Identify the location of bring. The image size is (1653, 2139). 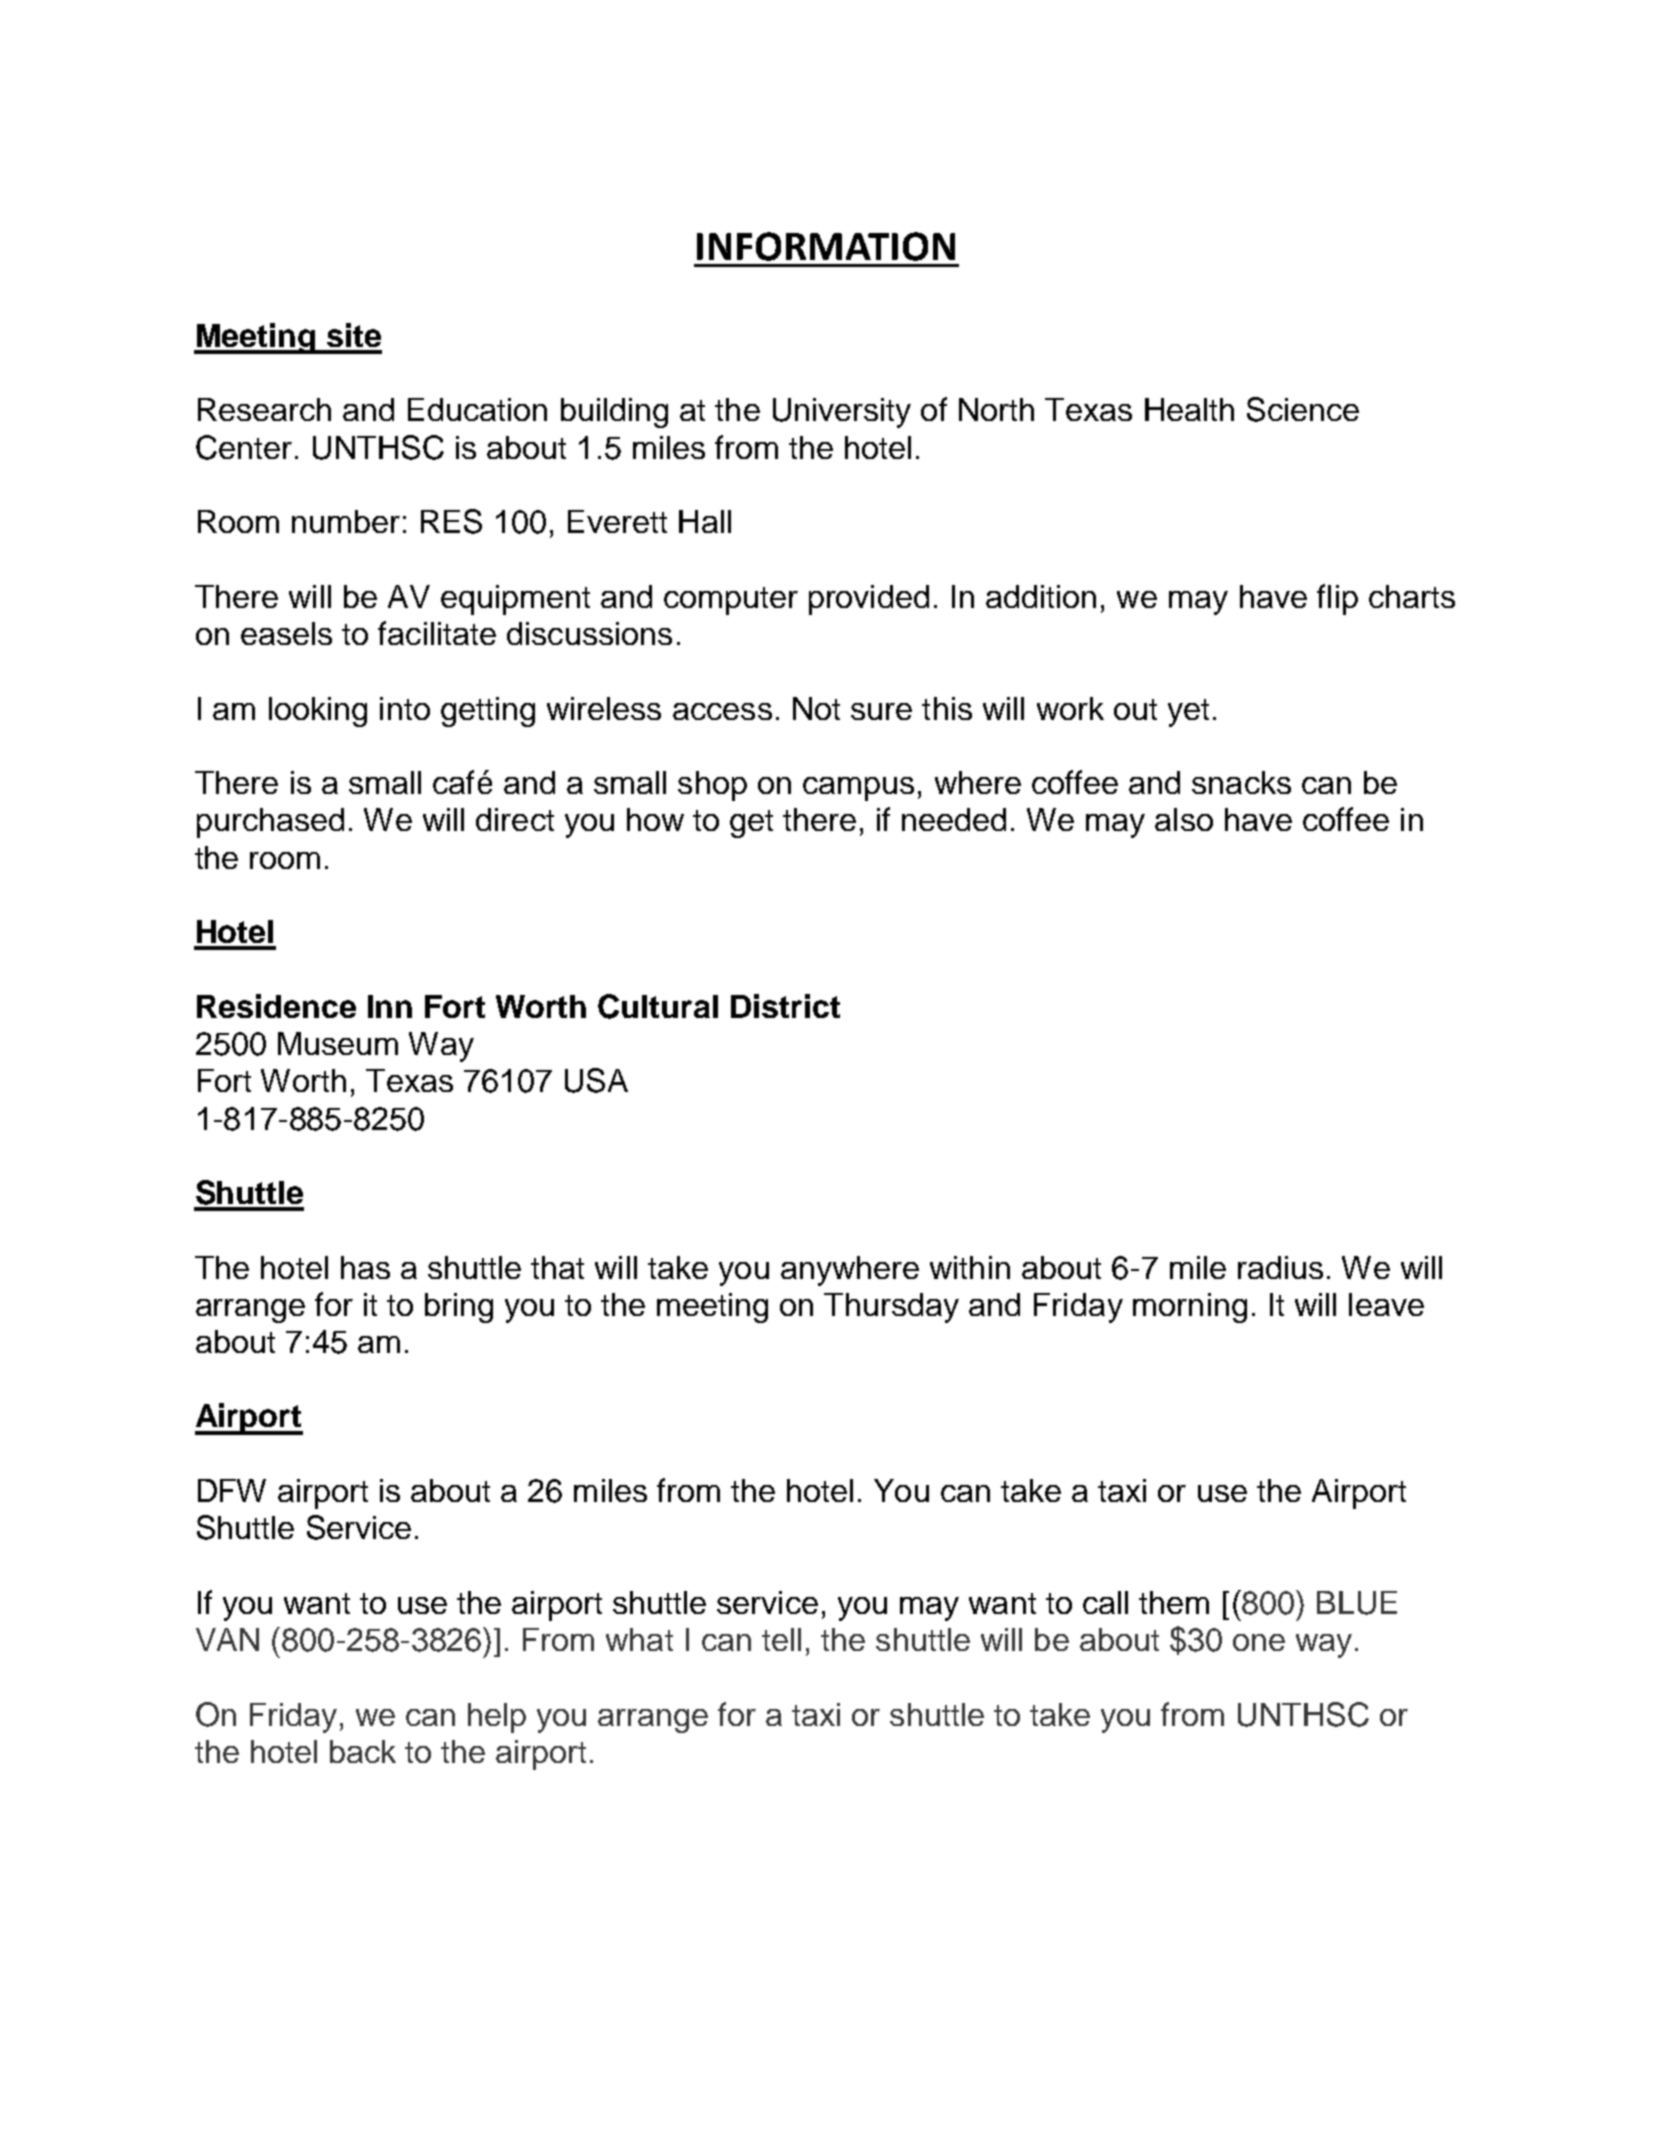
(459, 1308).
